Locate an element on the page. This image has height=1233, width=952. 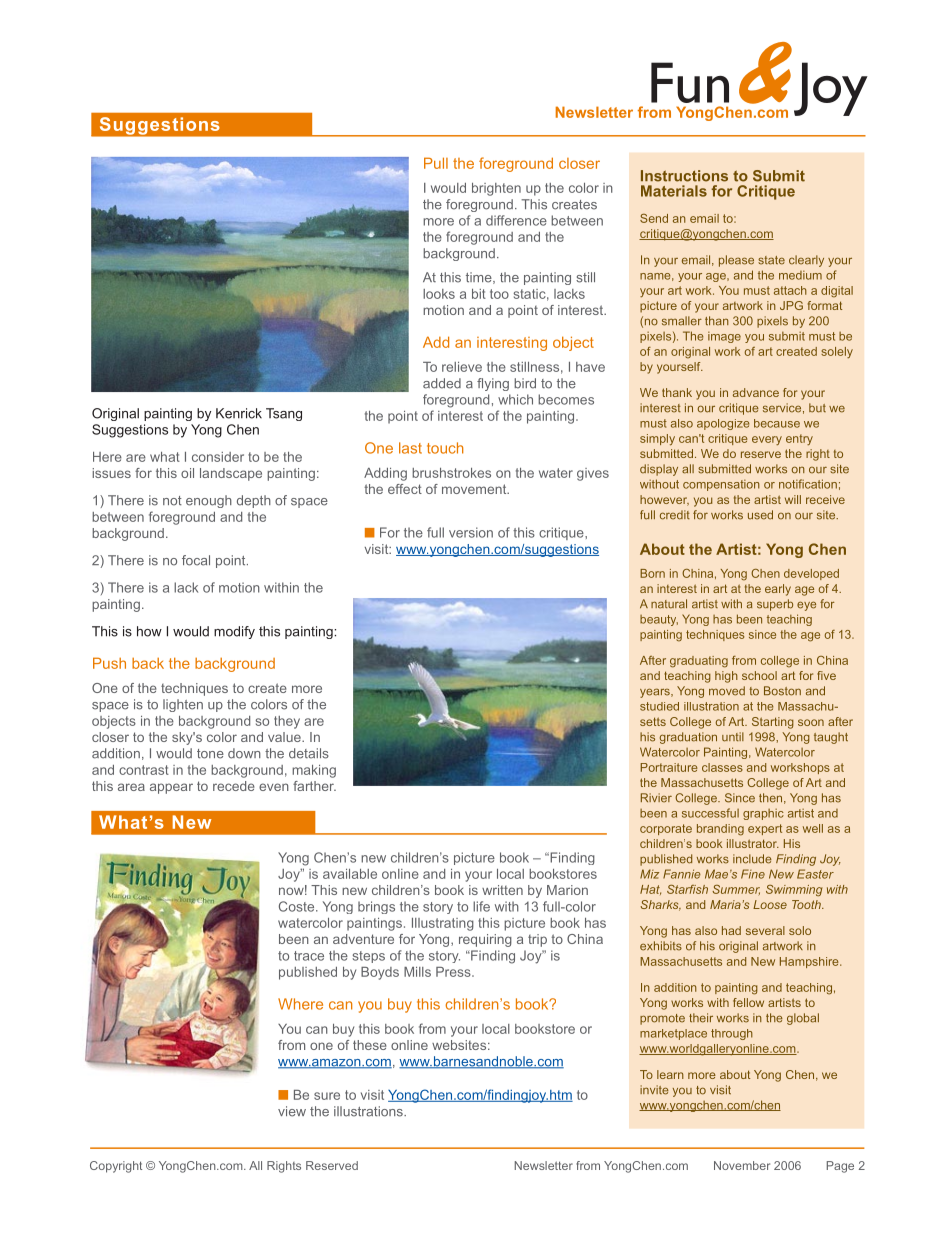
view is located at coordinates (292, 1111).
